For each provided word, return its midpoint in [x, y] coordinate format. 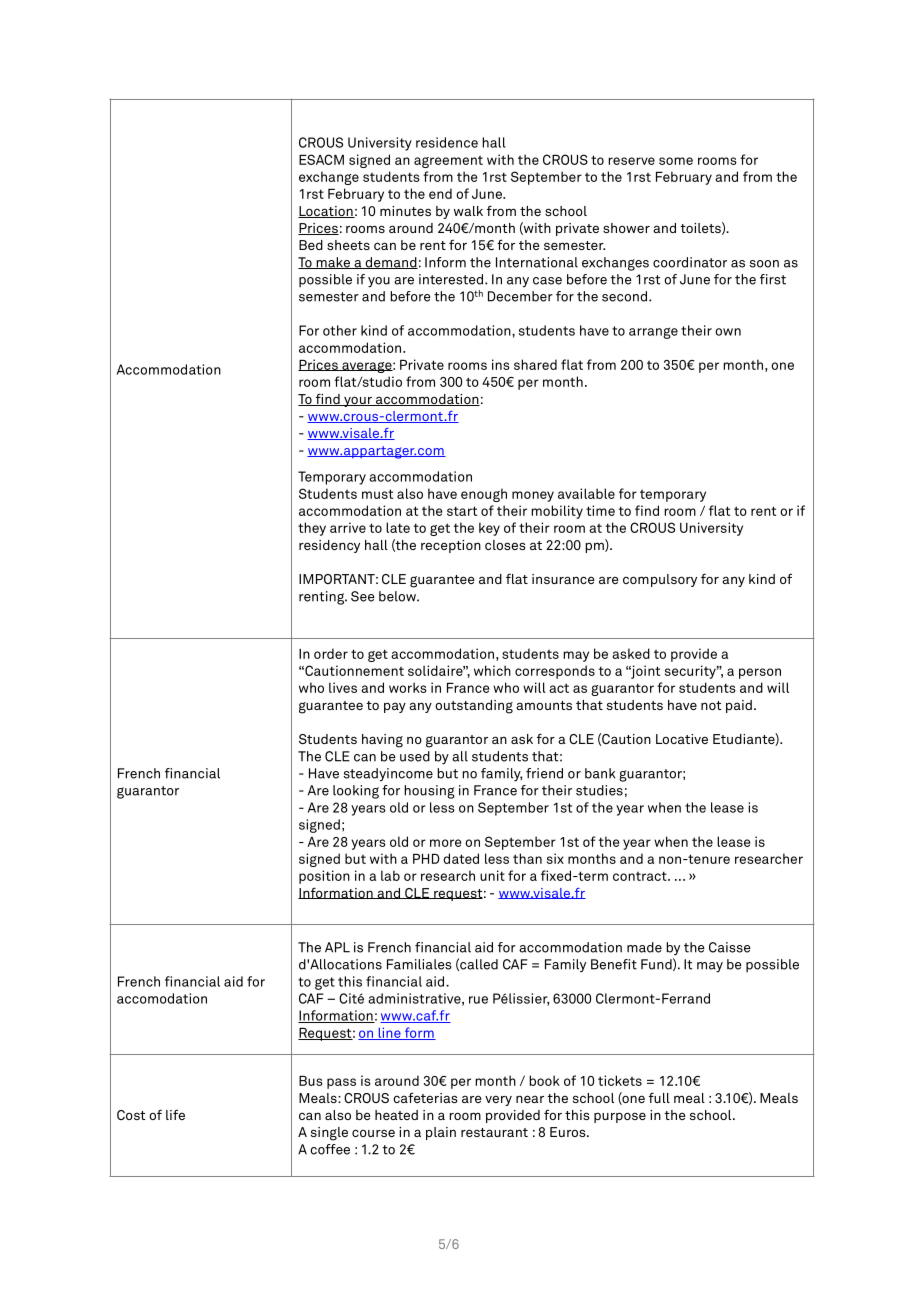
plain [441, 1133]
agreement [448, 162]
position [324, 877]
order [331, 653]
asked [631, 653]
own [728, 332]
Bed [311, 245]
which [492, 670]
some [676, 161]
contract [641, 876]
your [358, 401]
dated [461, 858]
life [175, 1115]
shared [535, 364]
